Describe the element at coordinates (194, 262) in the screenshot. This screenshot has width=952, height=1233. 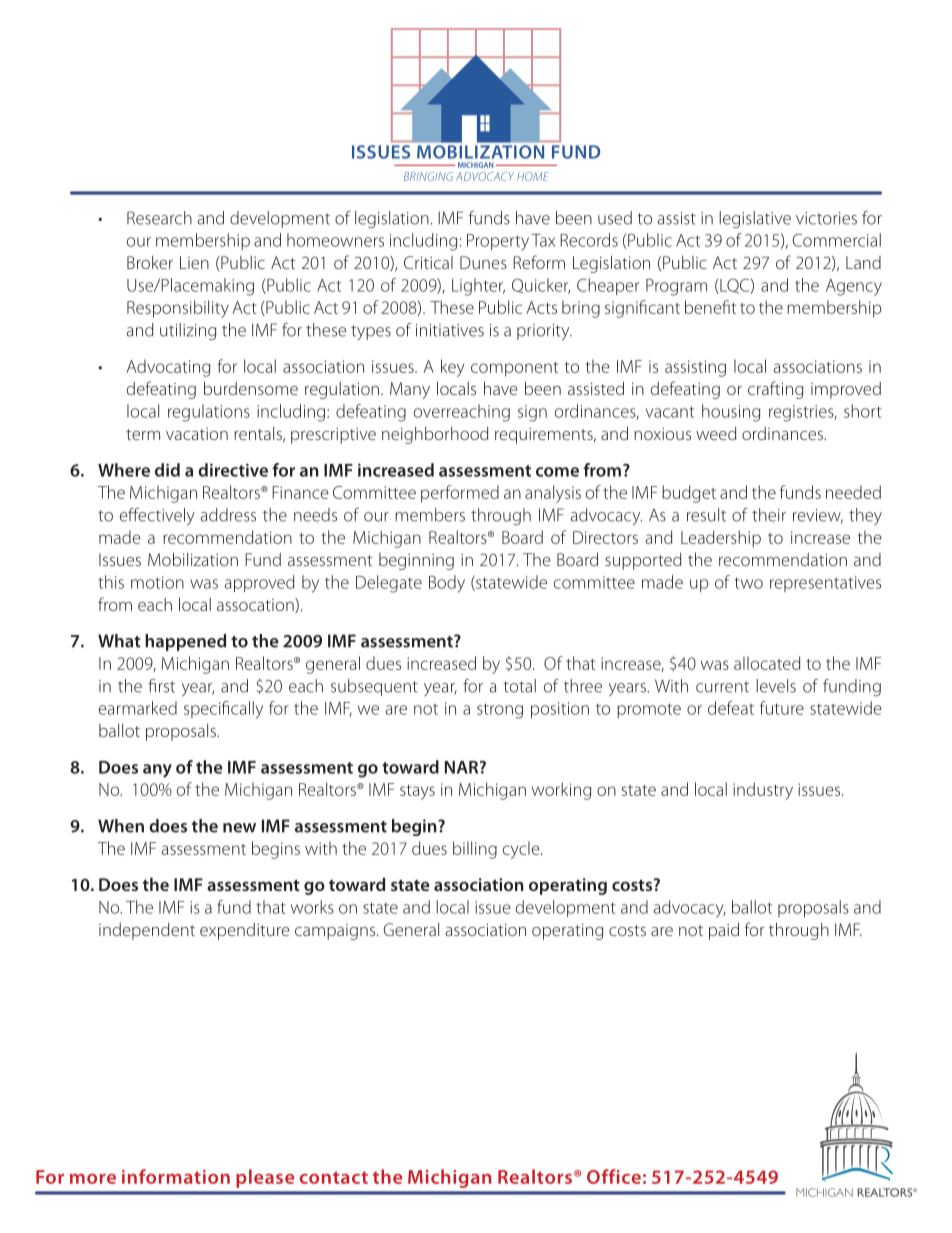
I see `Lien` at that location.
